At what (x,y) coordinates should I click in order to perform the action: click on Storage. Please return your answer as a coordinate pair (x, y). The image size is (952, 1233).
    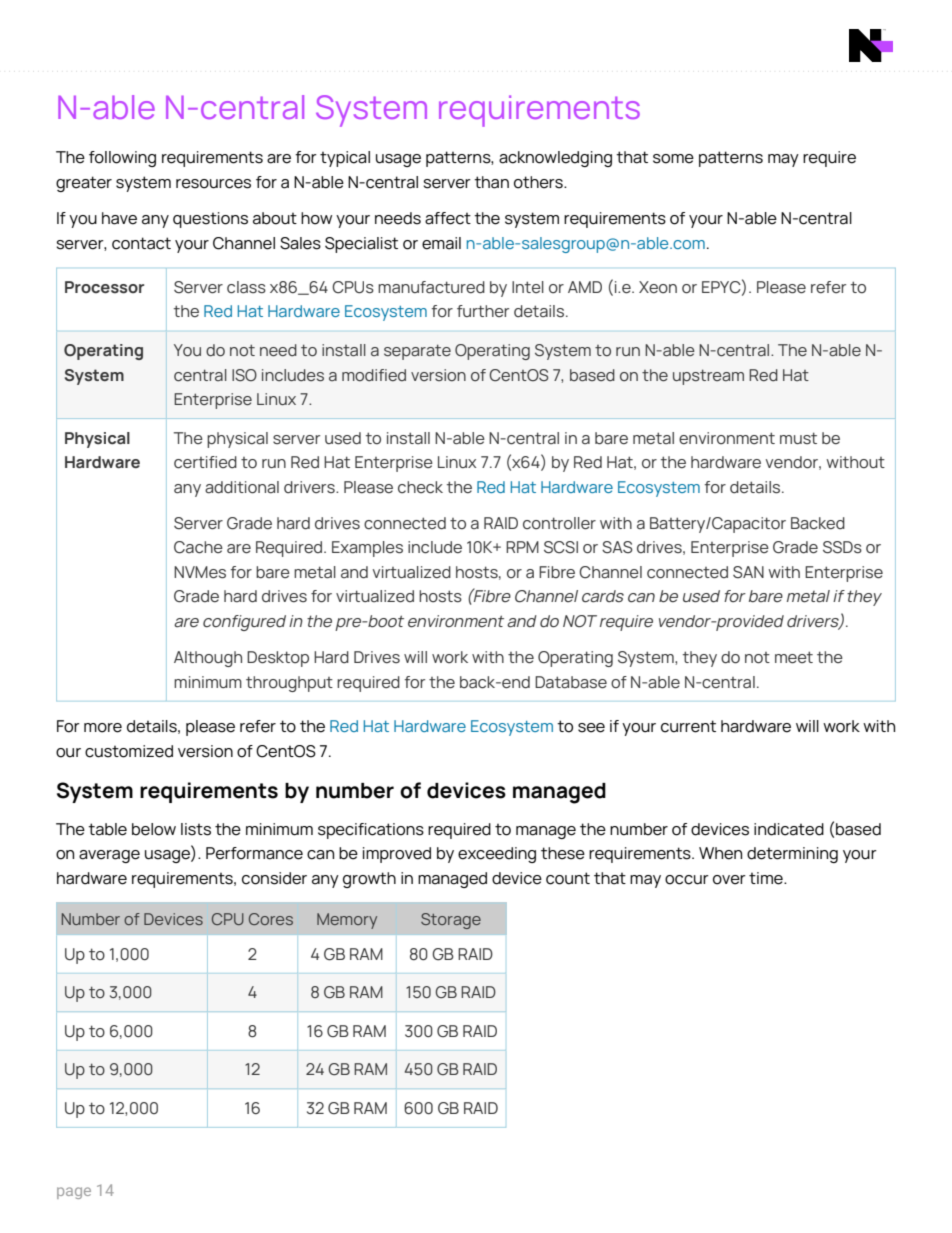
    Looking at the image, I should click on (451, 921).
